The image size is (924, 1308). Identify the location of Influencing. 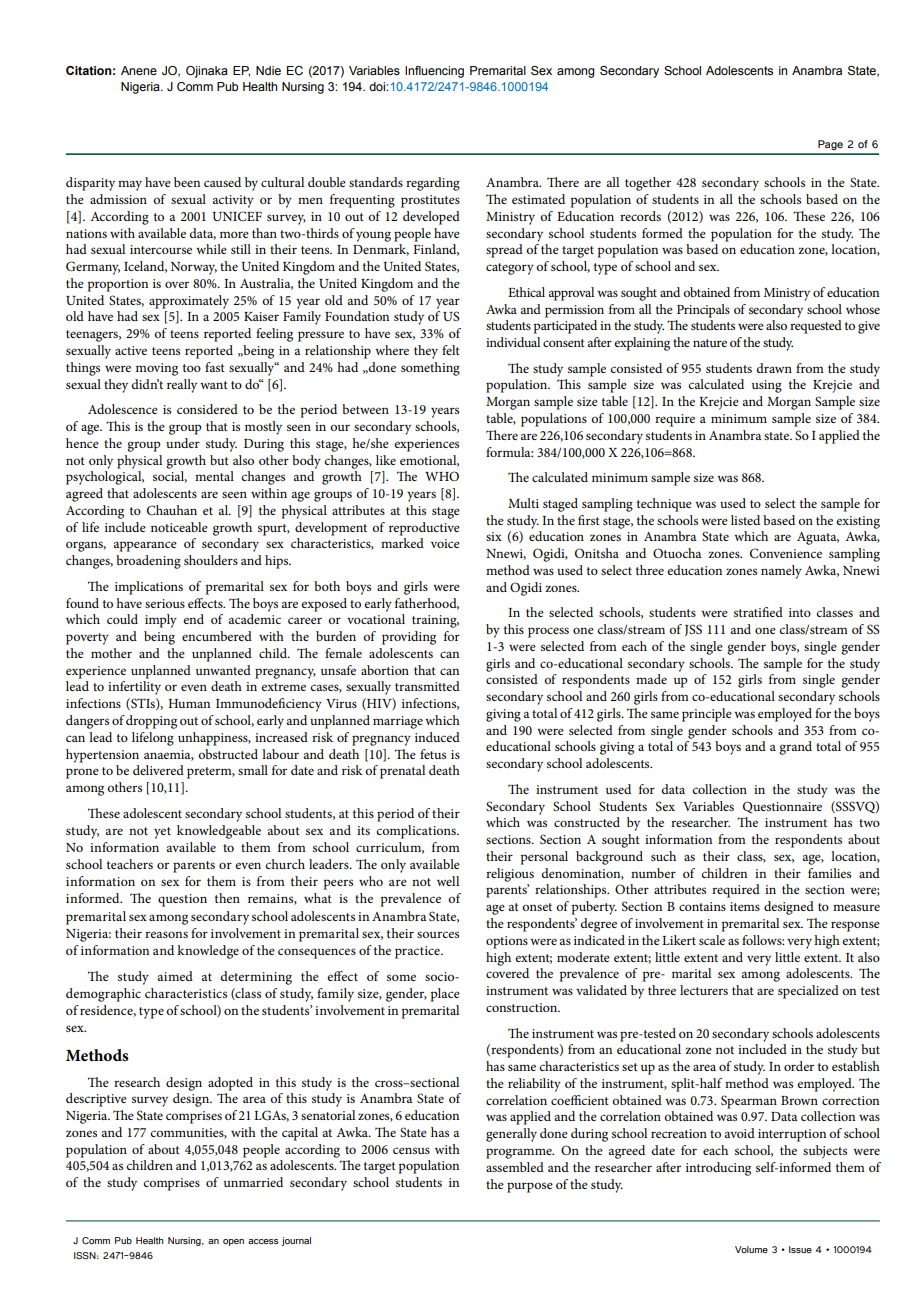
(434, 72).
